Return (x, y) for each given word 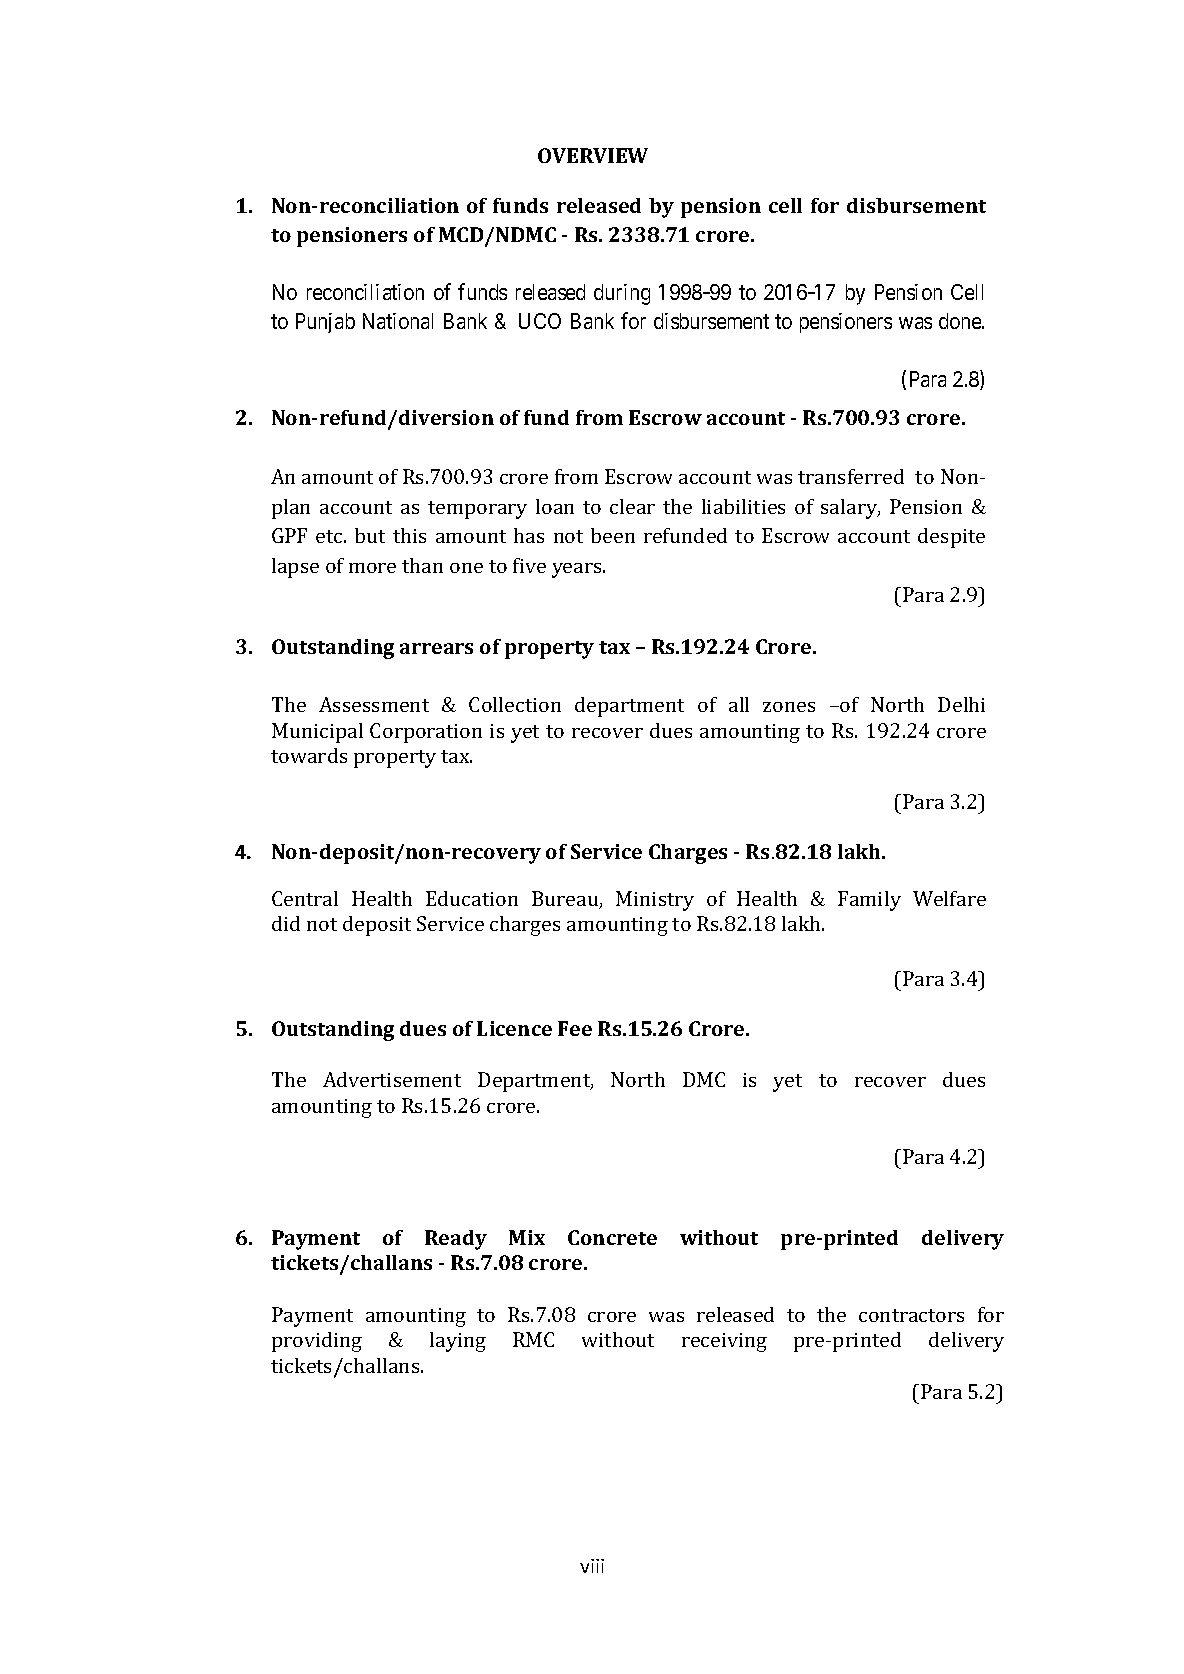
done (961, 321)
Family (869, 901)
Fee (575, 1028)
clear (632, 506)
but (370, 535)
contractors (911, 1315)
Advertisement (392, 1079)
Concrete (612, 1237)
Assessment (374, 704)
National (398, 321)
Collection (515, 704)
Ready (456, 1240)
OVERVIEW (593, 155)
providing (317, 1342)
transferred (851, 476)
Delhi (961, 704)
